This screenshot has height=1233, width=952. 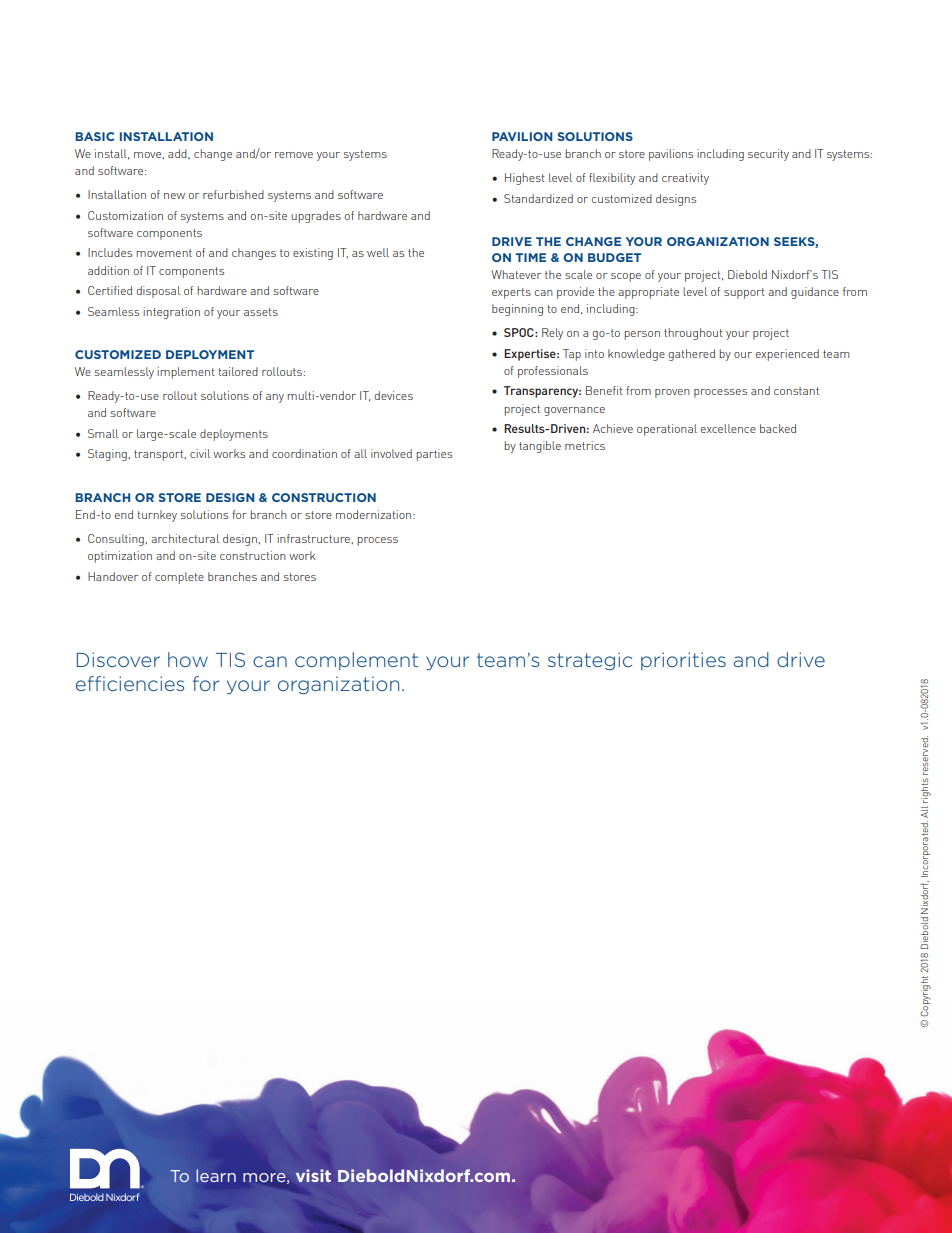 What do you see at coordinates (768, 155) in the screenshot?
I see `security` at bounding box center [768, 155].
